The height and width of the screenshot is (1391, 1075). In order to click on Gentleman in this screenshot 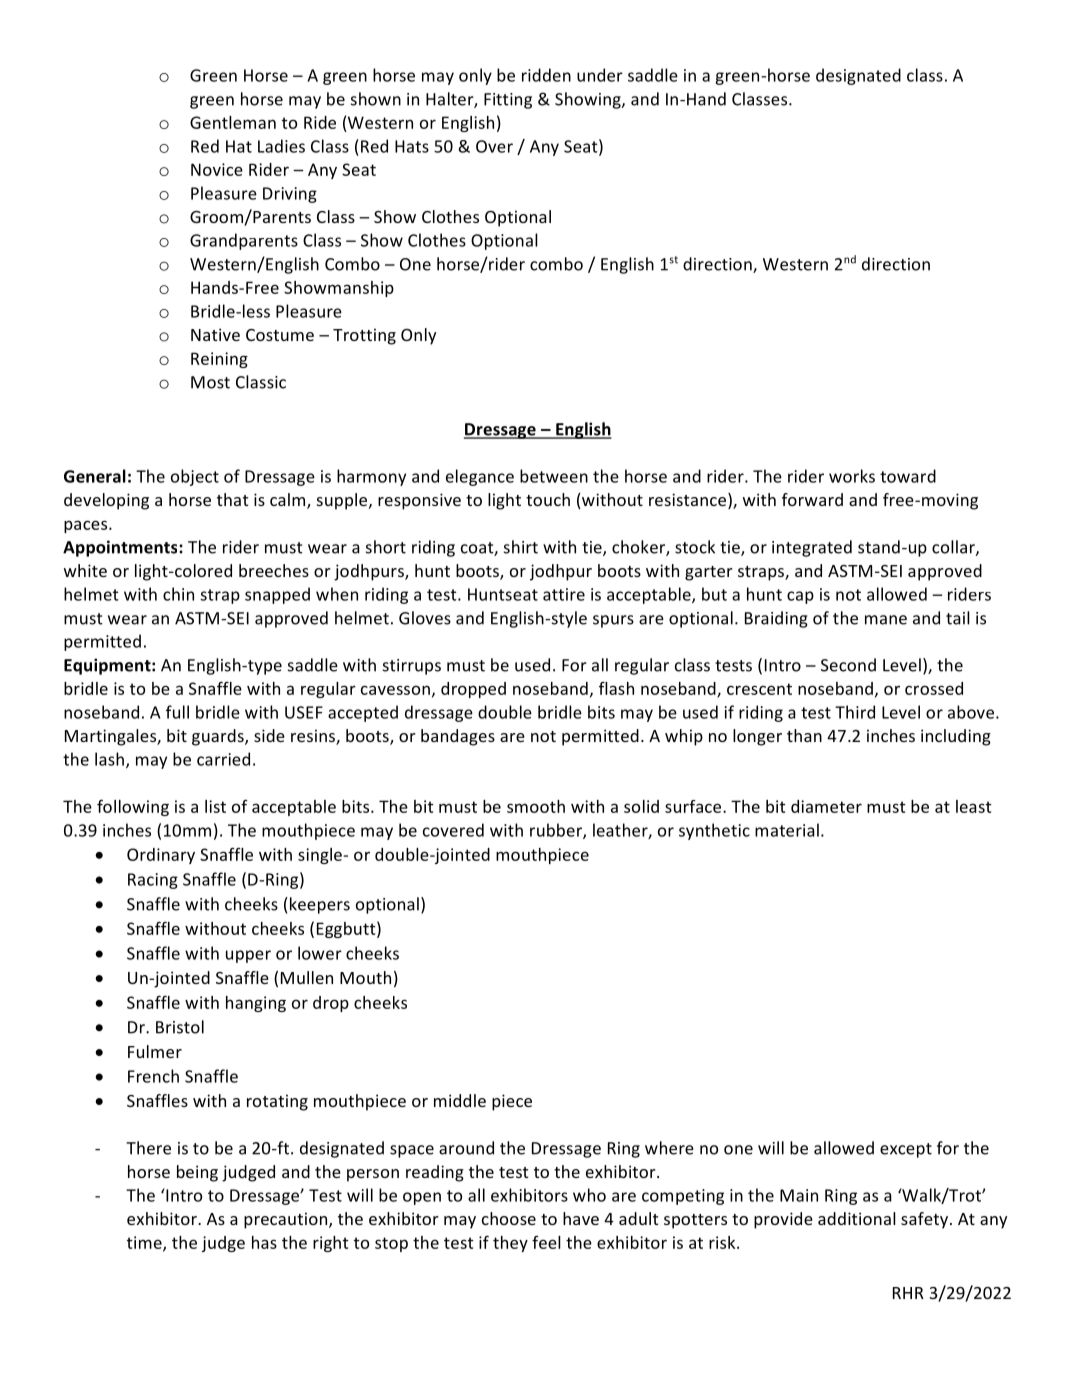, I will do `click(233, 122)`.
